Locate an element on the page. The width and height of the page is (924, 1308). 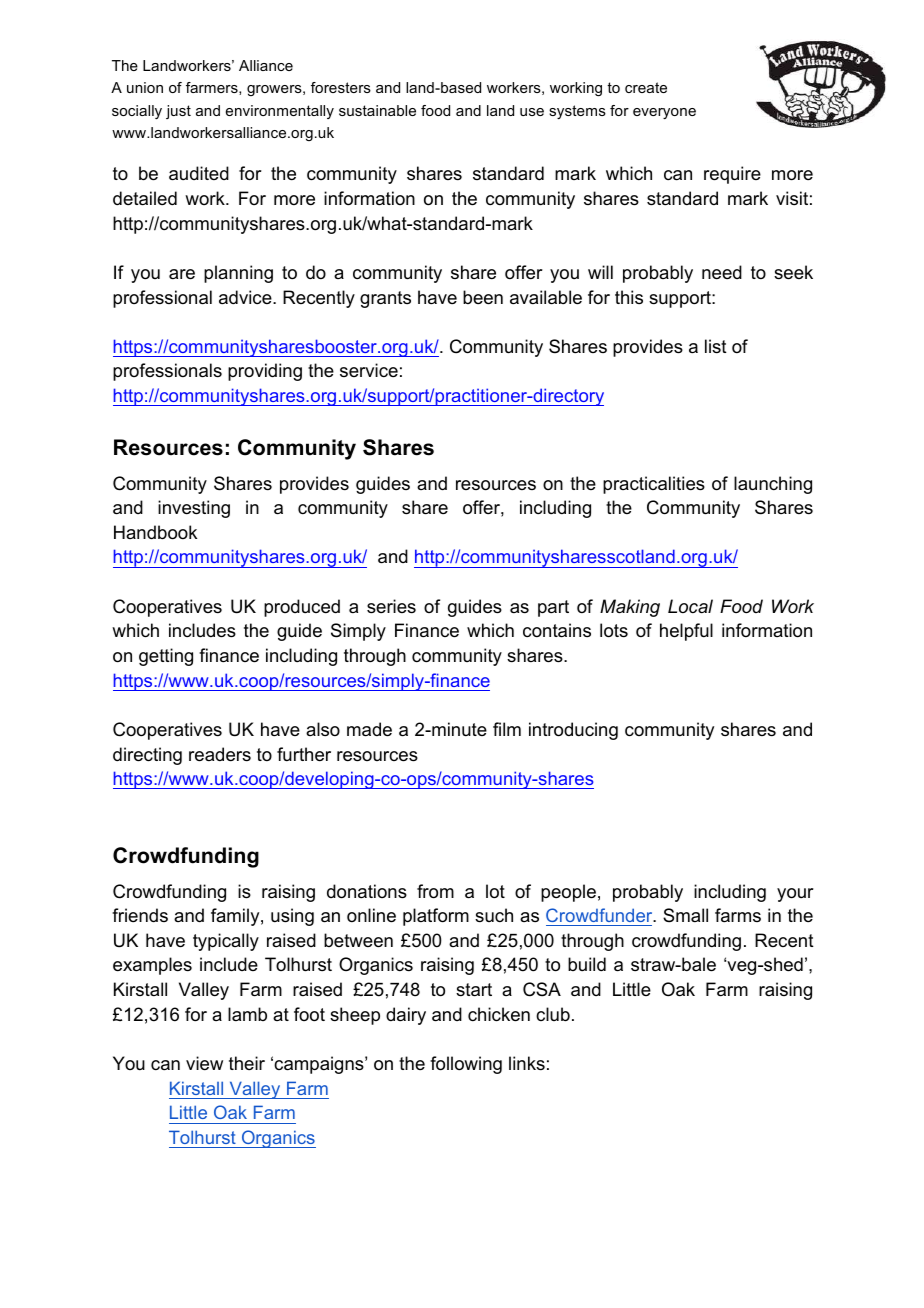
film is located at coordinates (507, 729).
